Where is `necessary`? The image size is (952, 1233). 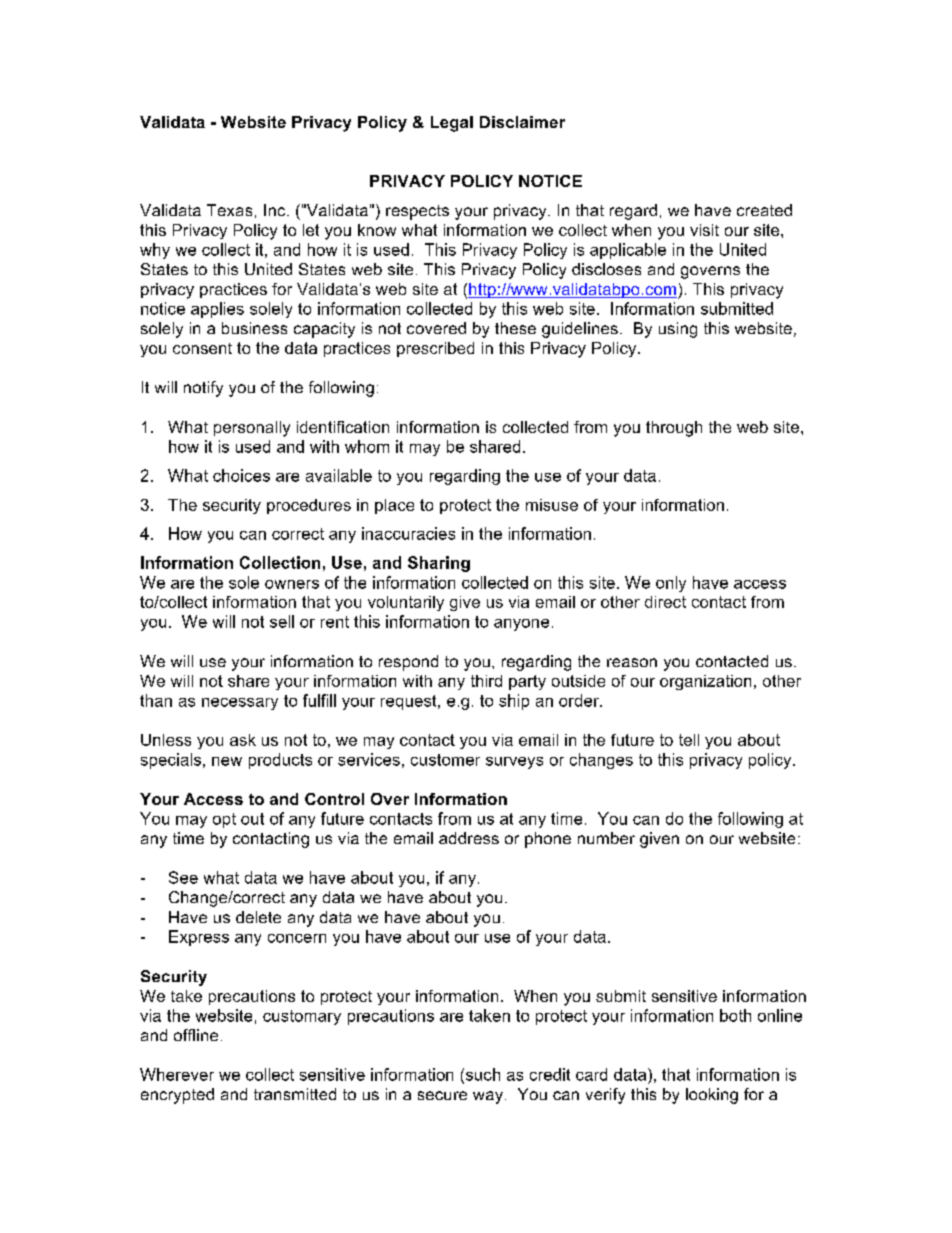
necessary is located at coordinates (240, 704).
